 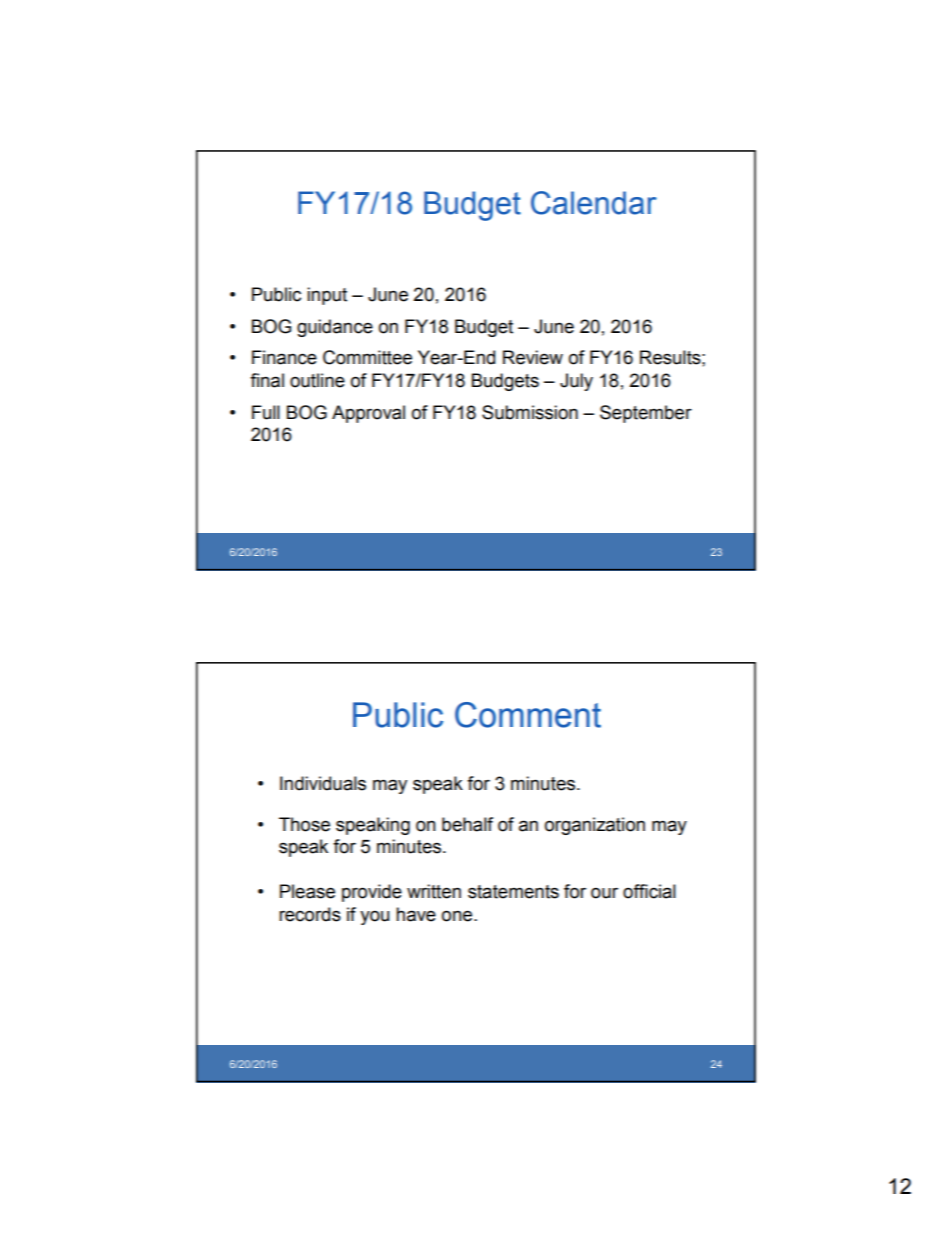 What do you see at coordinates (528, 715) in the screenshot?
I see `Comment` at bounding box center [528, 715].
